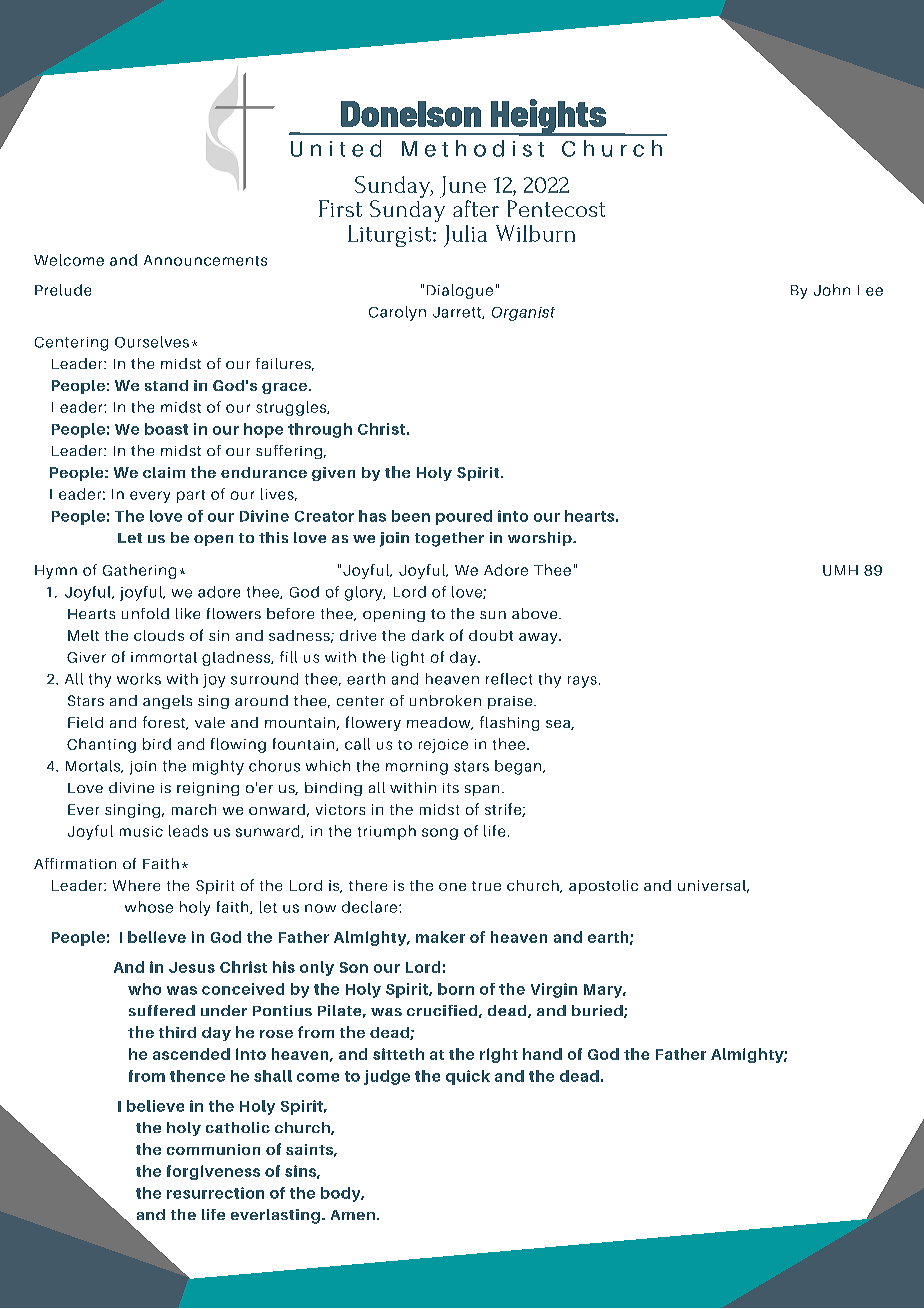 The image size is (924, 1309). Describe the element at coordinates (464, 517) in the screenshot. I see `poured` at that location.
